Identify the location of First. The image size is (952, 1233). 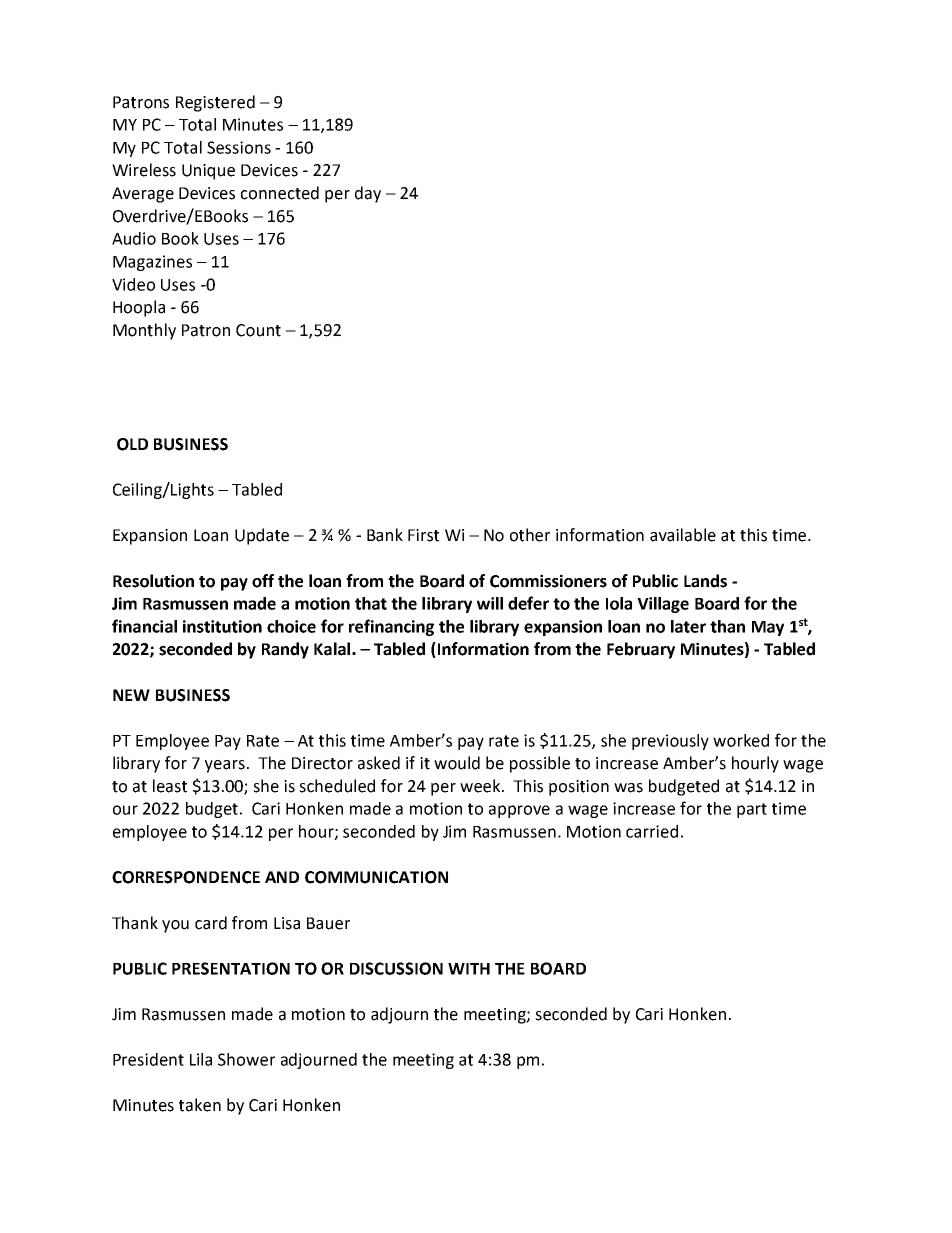
(423, 535).
